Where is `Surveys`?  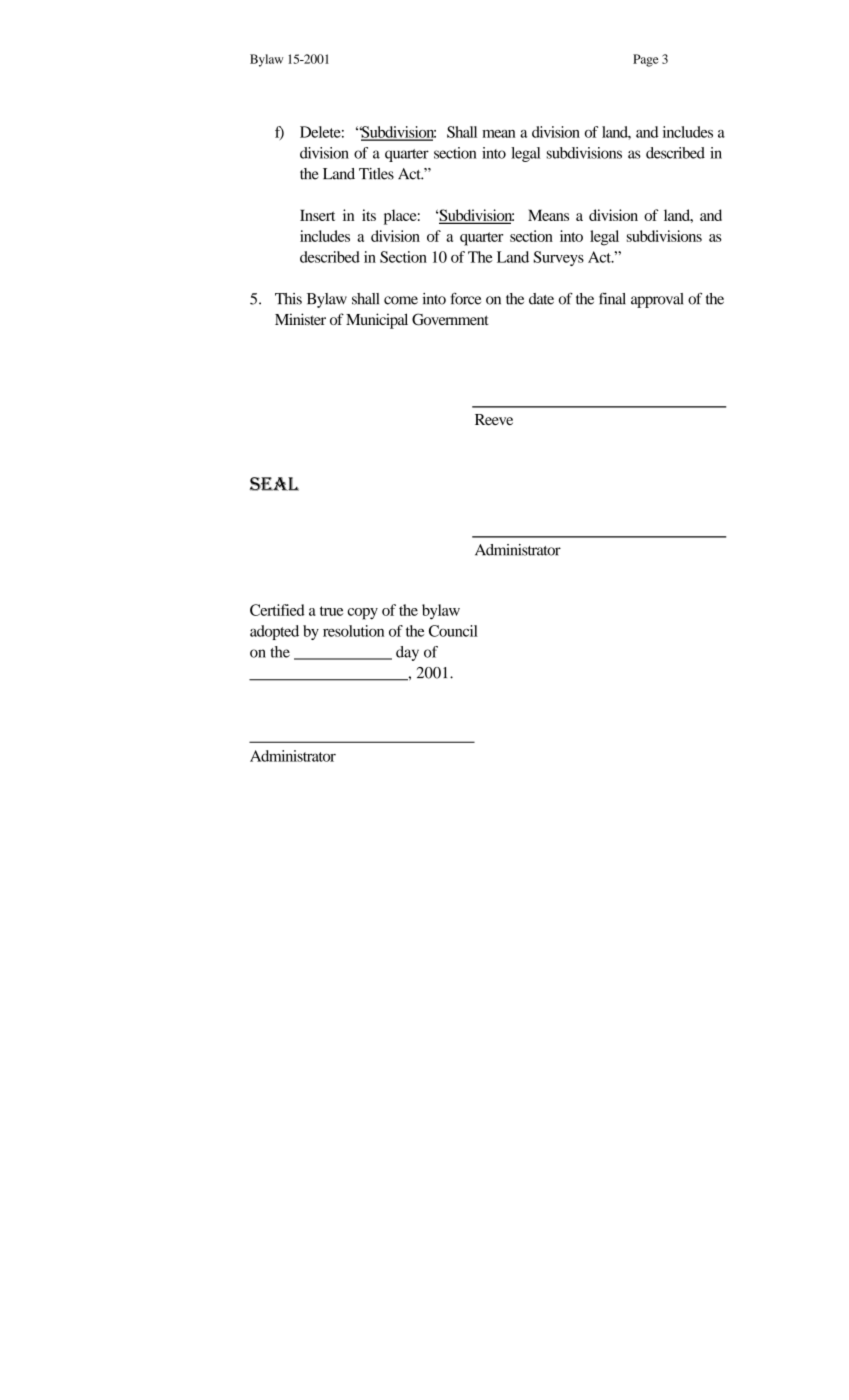 Surveys is located at coordinates (559, 258).
